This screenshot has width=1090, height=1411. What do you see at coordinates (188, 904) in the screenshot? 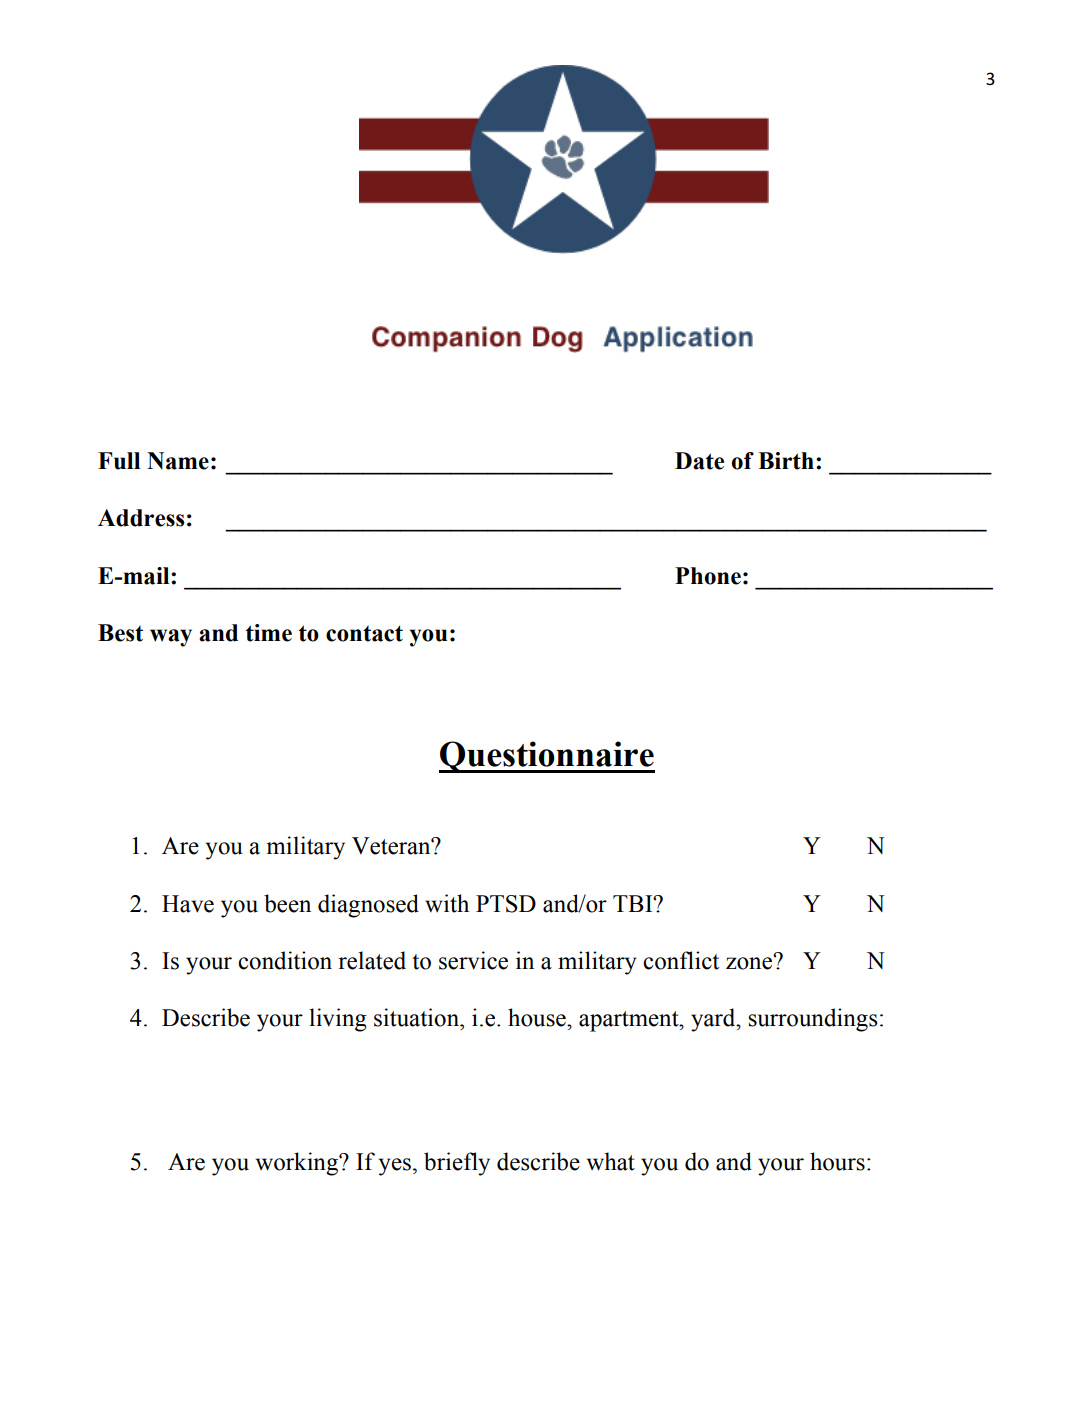
I see `Have` at bounding box center [188, 904].
